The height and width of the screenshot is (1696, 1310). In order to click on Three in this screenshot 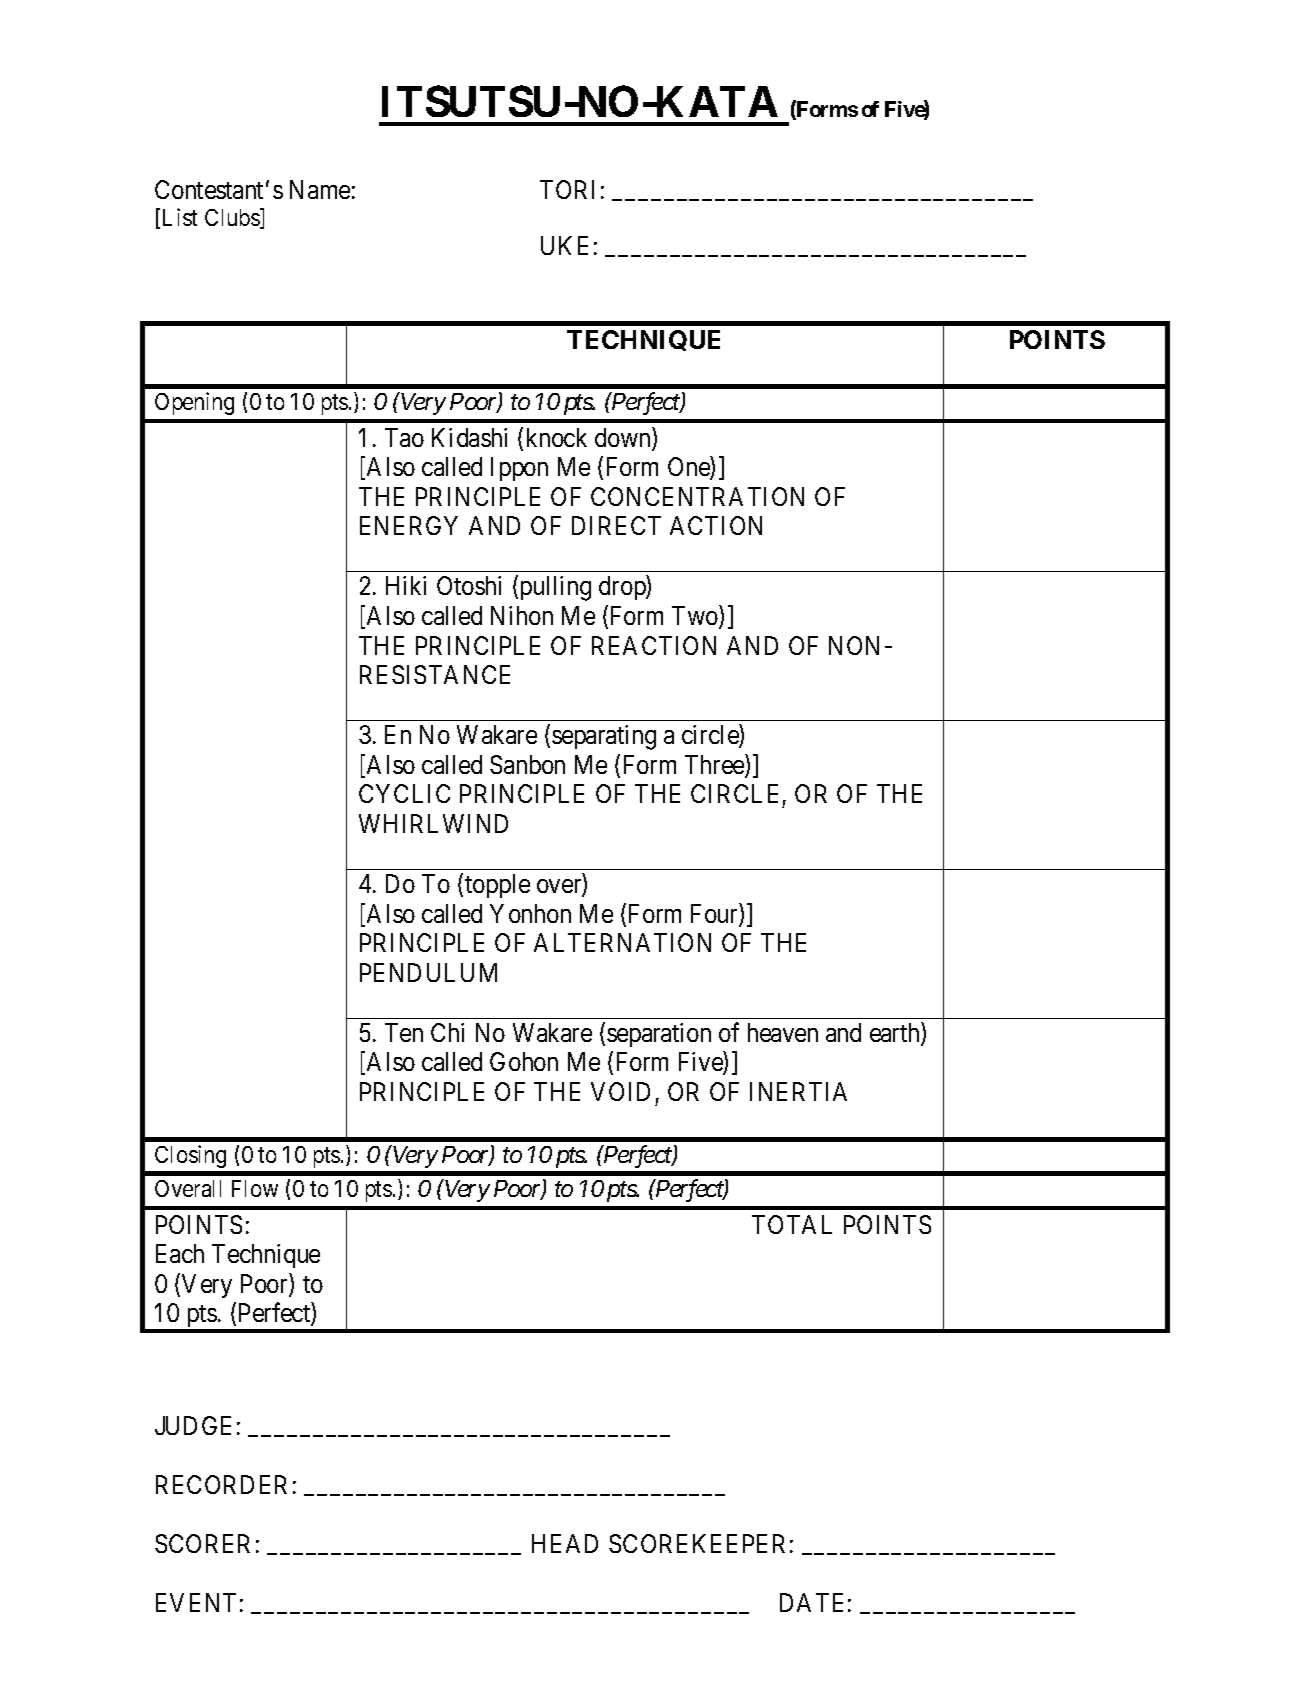, I will do `click(715, 765)`.
